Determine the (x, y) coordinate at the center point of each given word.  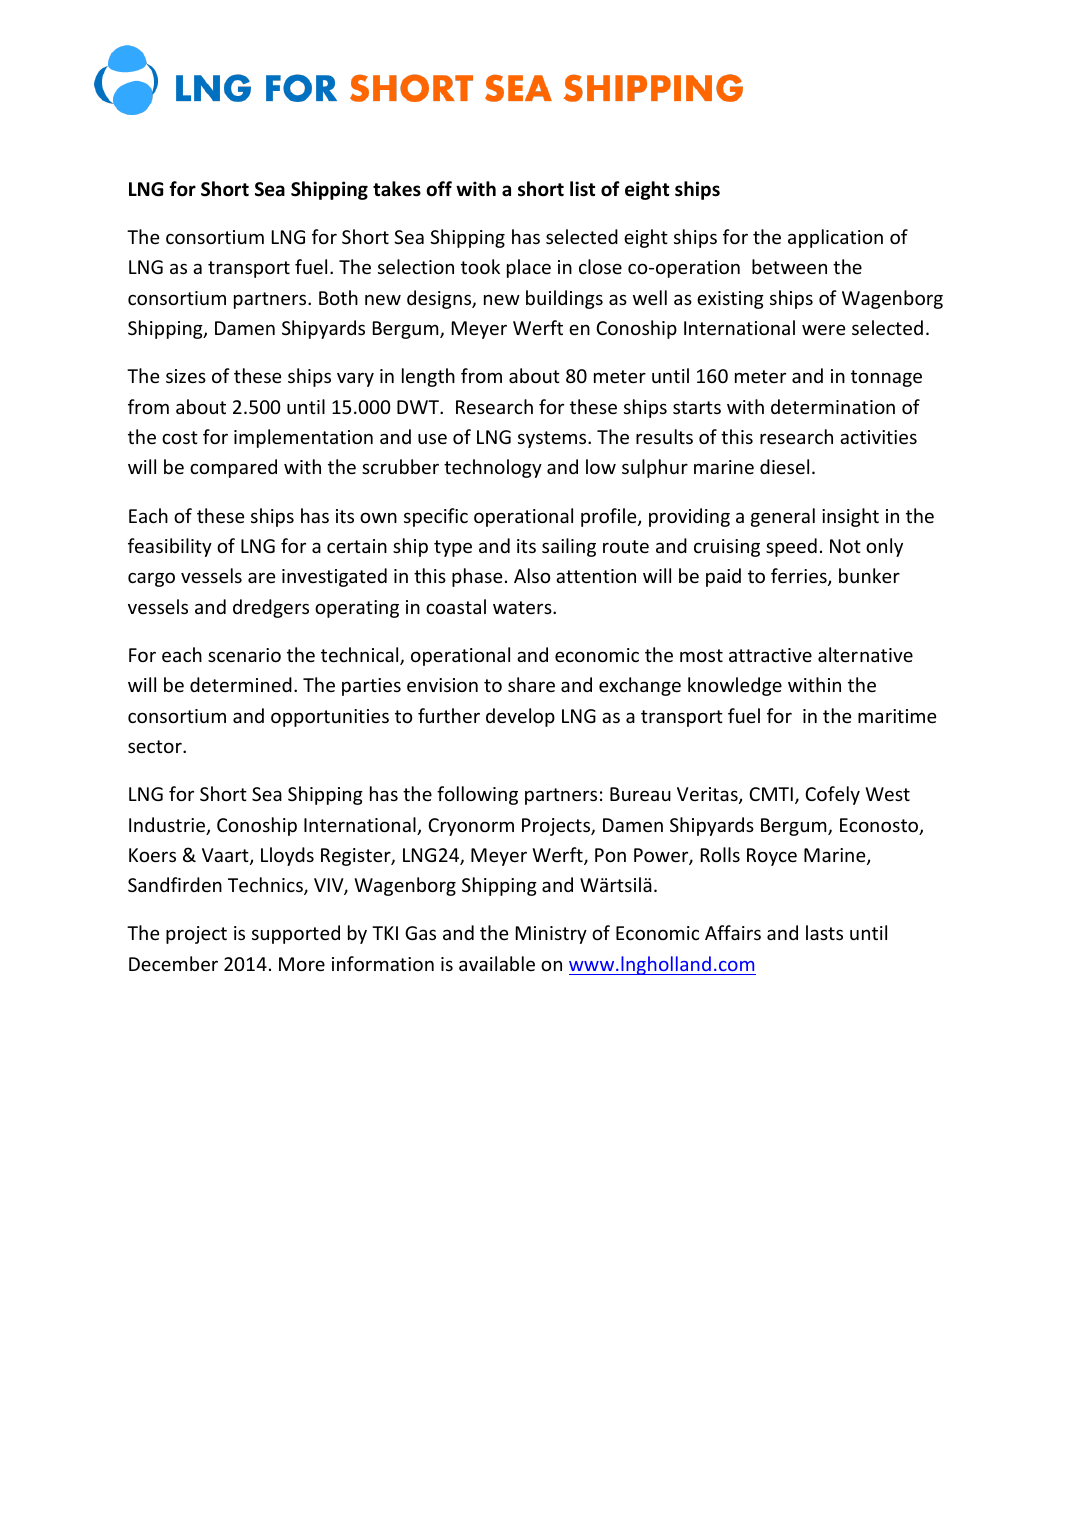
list (582, 189)
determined (241, 684)
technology (493, 468)
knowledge (735, 686)
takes (397, 189)
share (531, 684)
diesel (784, 466)
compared (233, 468)
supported (296, 934)
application (835, 238)
